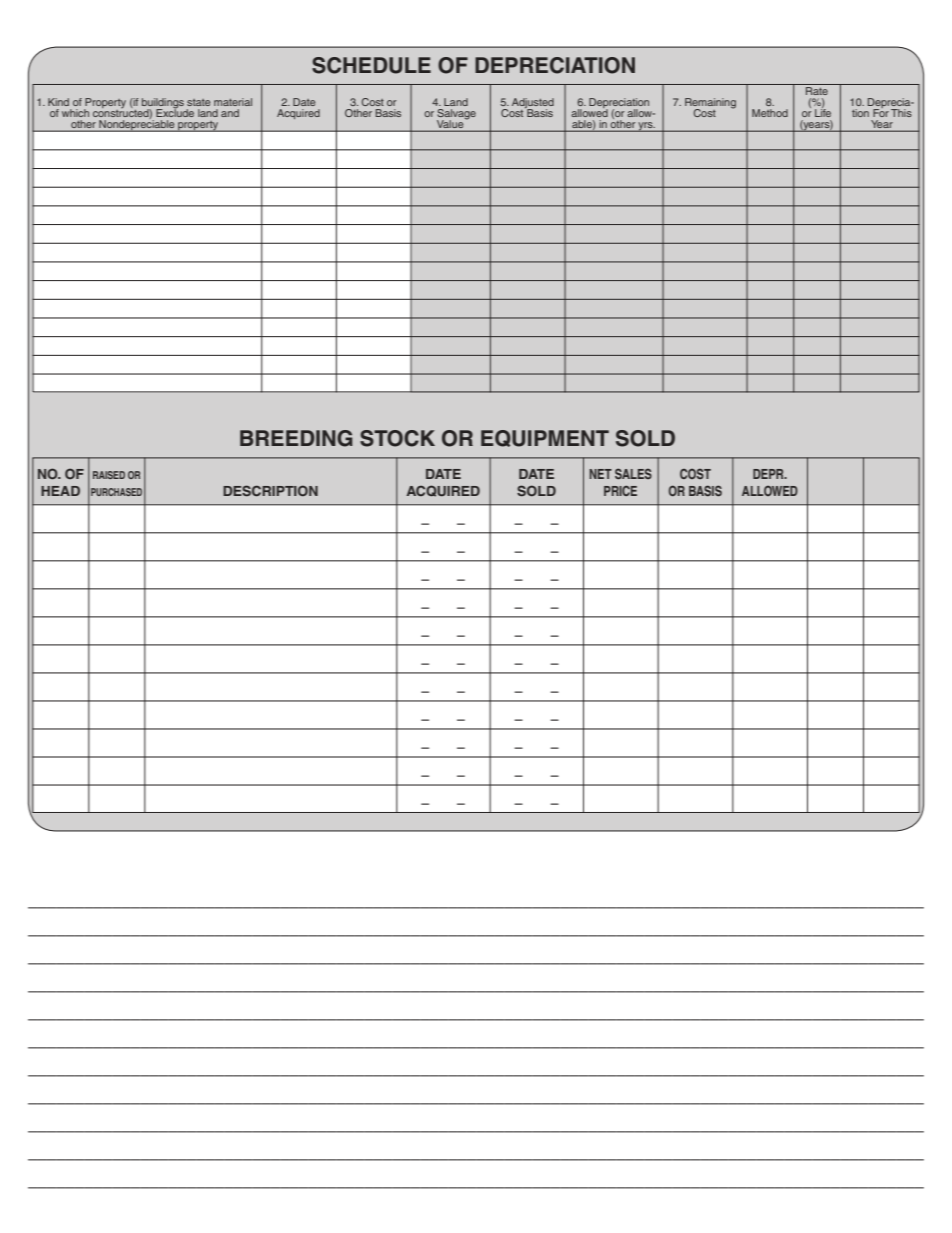  What do you see at coordinates (823, 111) in the page?
I see `Life` at bounding box center [823, 111].
